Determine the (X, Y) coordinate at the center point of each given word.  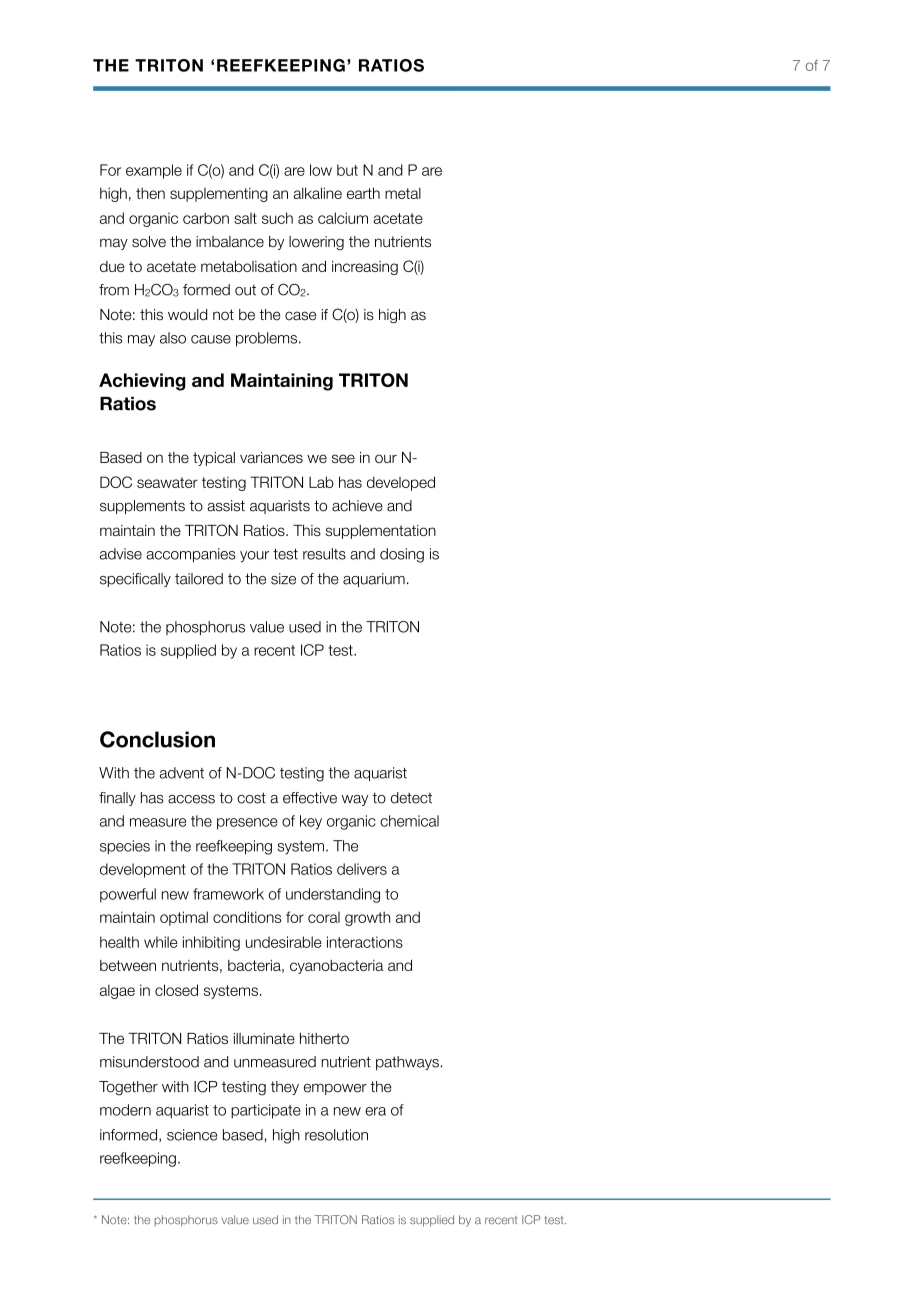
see (343, 458)
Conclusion (157, 739)
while (161, 942)
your (254, 556)
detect (411, 798)
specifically (135, 580)
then (150, 193)
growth (367, 918)
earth (363, 193)
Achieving (142, 382)
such (277, 218)
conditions (247, 917)
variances (271, 457)
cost (251, 798)
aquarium (374, 580)
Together (128, 1088)
